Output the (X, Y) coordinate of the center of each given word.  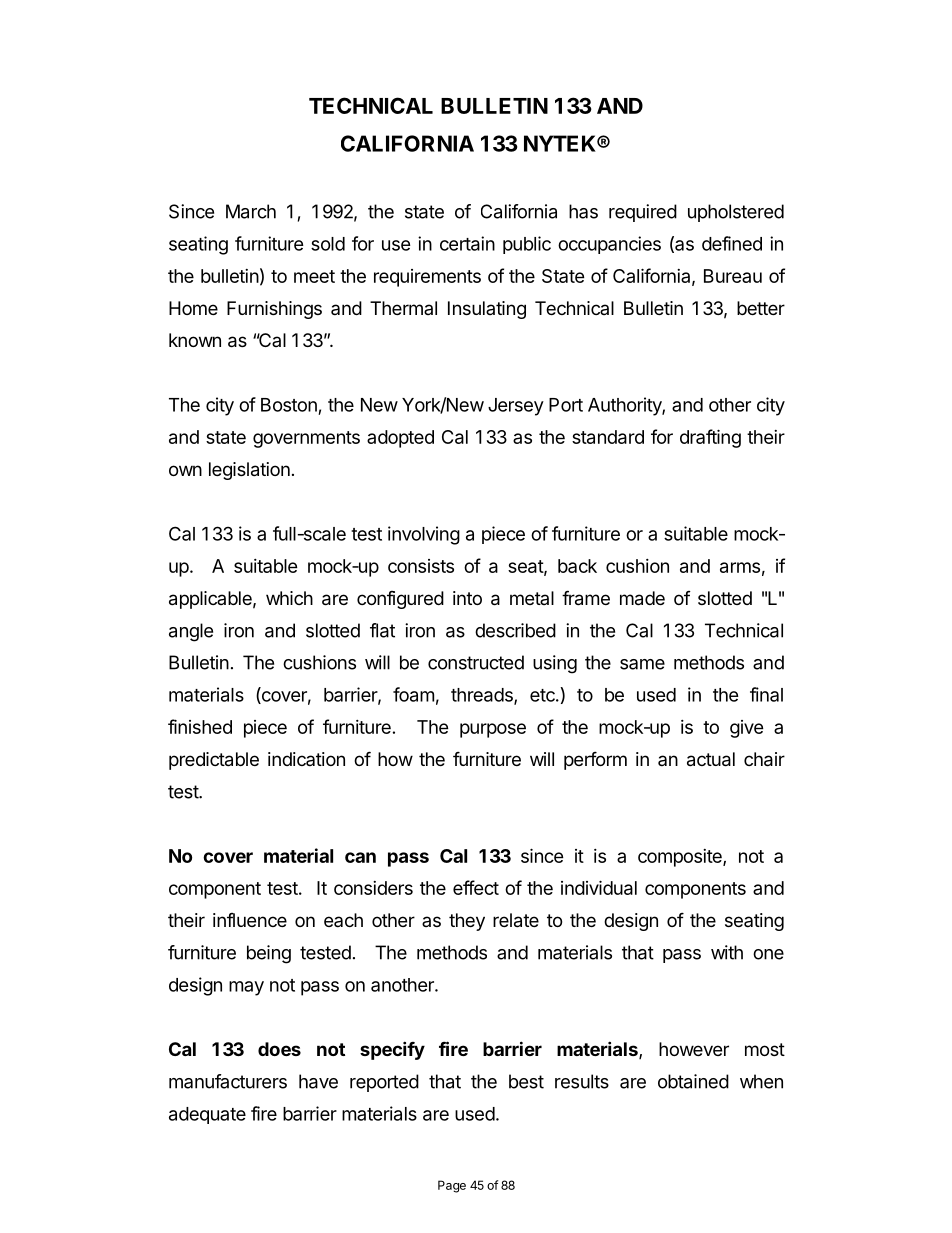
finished (200, 726)
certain (467, 243)
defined (732, 243)
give (747, 729)
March (251, 211)
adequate (207, 1115)
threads (483, 696)
